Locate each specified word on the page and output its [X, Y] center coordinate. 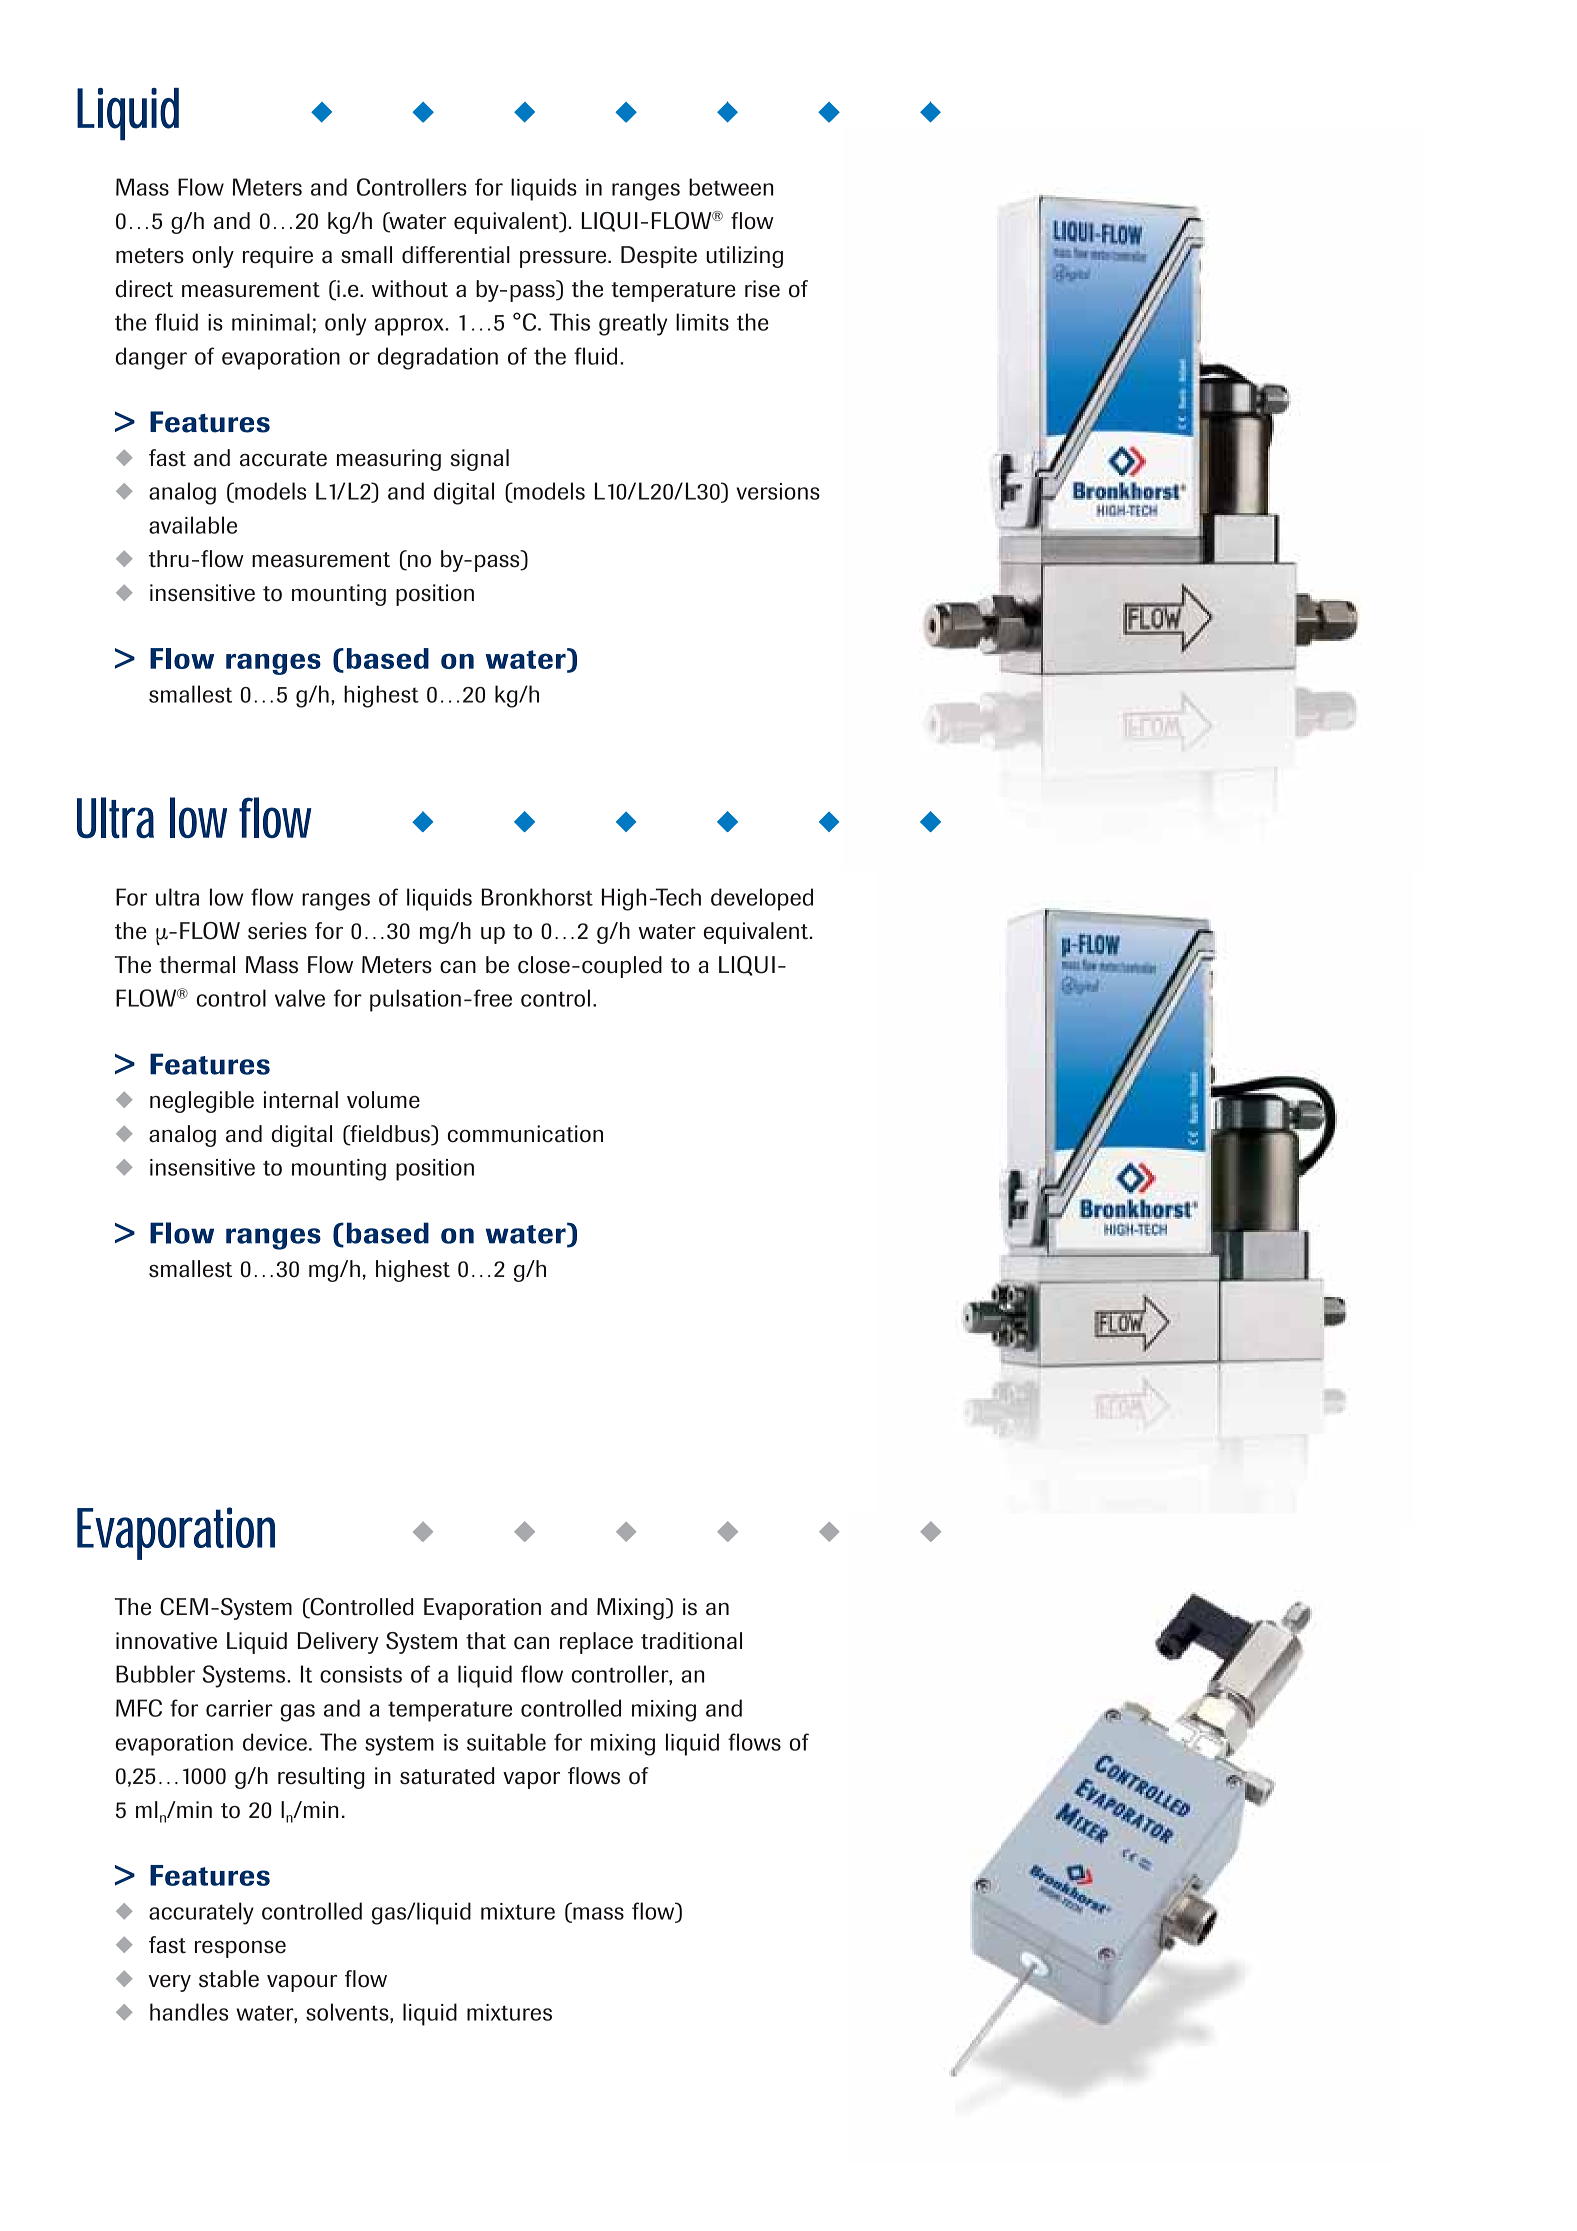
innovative [166, 1641]
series [277, 931]
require [278, 257]
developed [762, 899]
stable [229, 1979]
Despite [659, 257]
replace [596, 1643]
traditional [691, 1641]
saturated [447, 1776]
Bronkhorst [537, 897]
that [486, 1641]
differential [456, 255]
